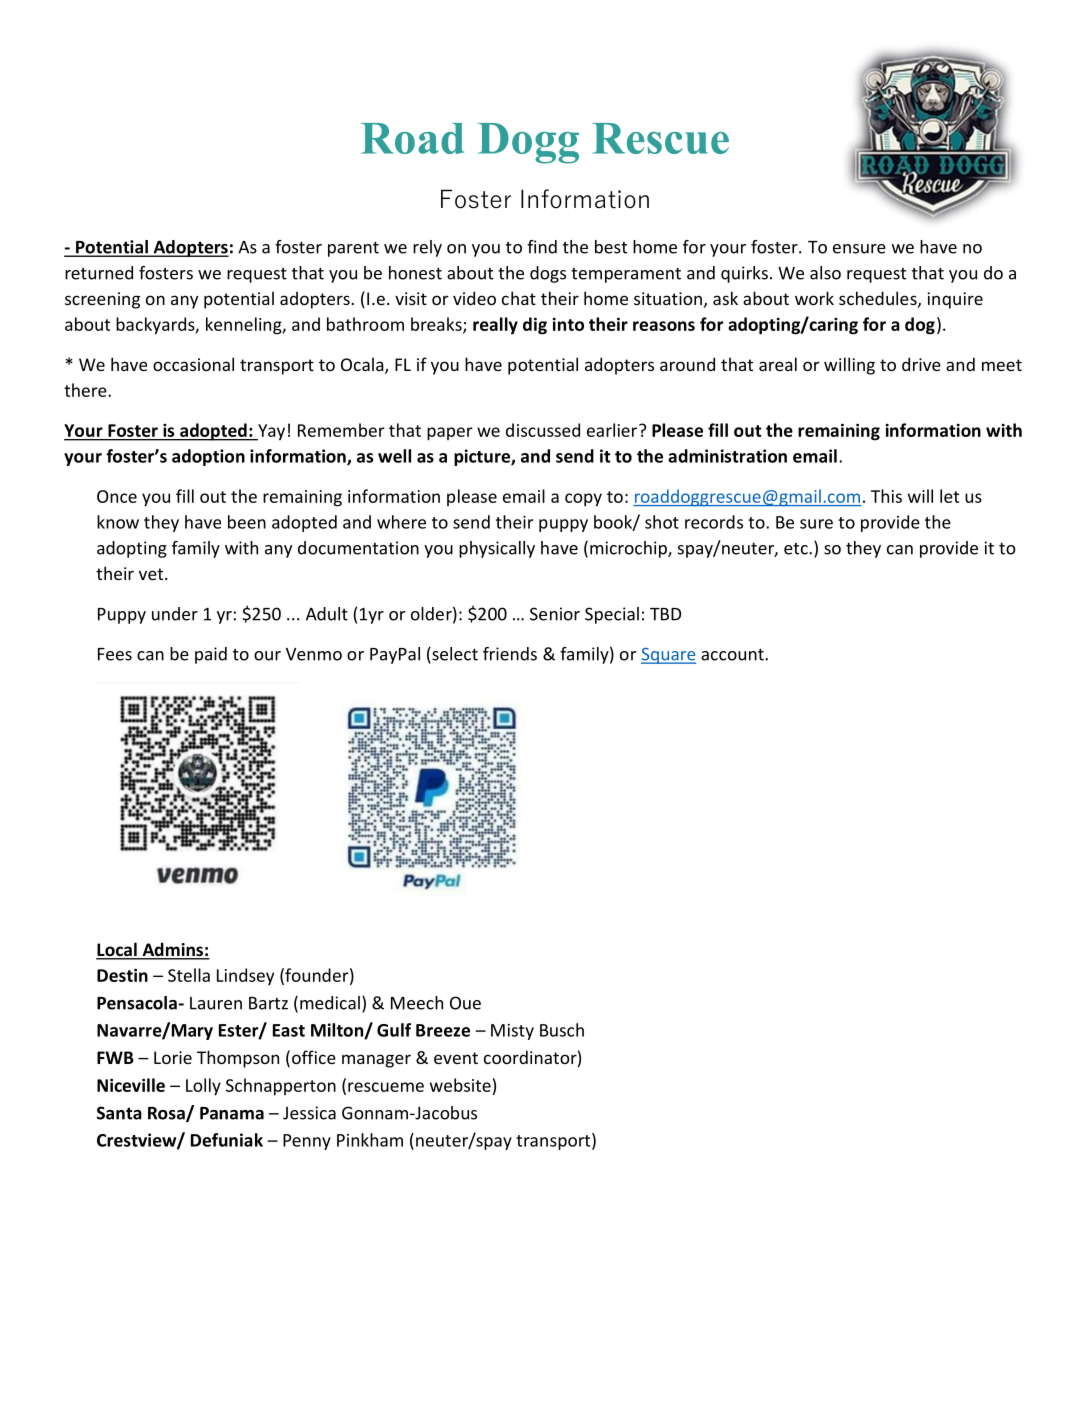 The height and width of the screenshot is (1410, 1090). I want to click on also, so click(825, 273).
